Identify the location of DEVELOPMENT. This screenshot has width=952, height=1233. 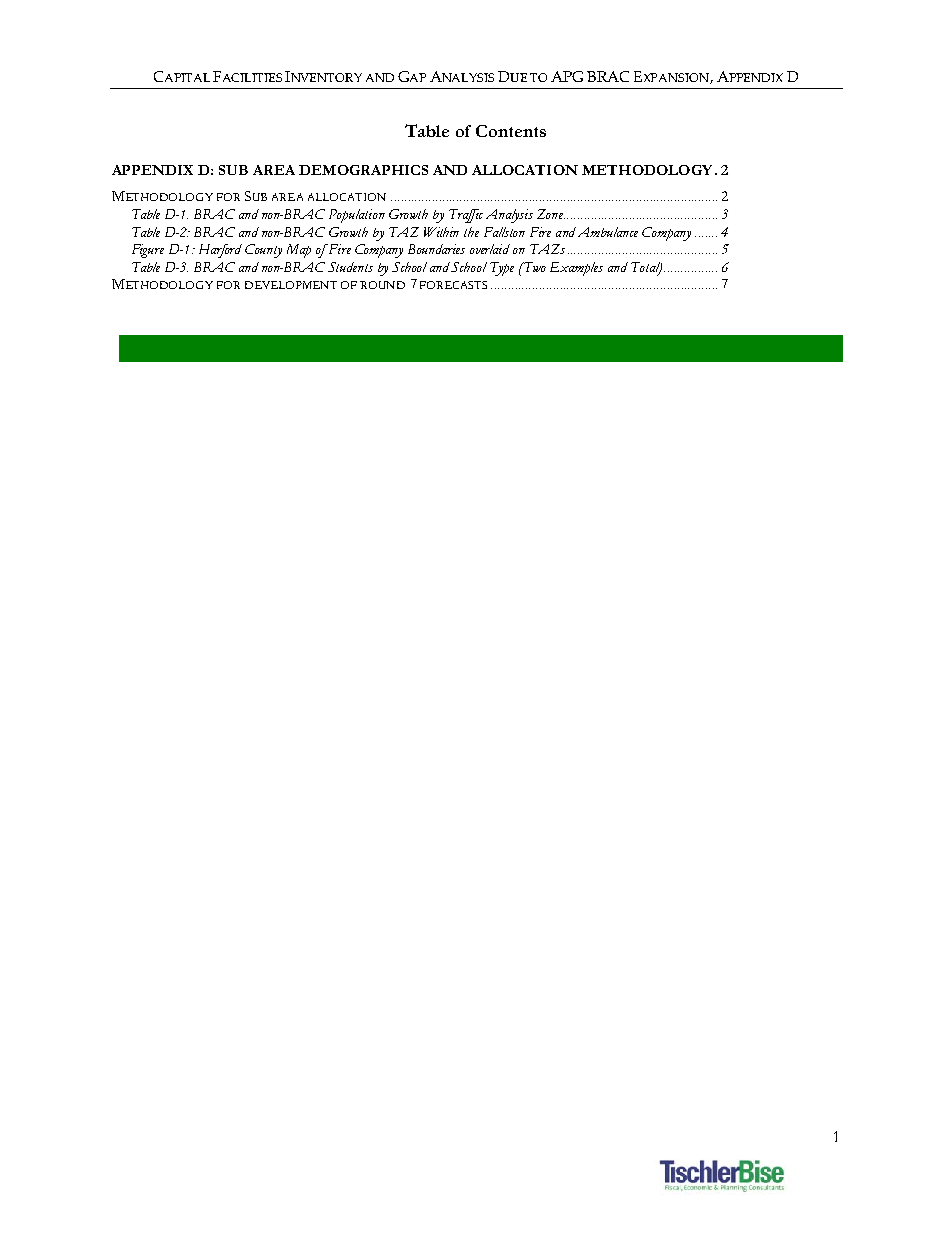
(291, 285).
